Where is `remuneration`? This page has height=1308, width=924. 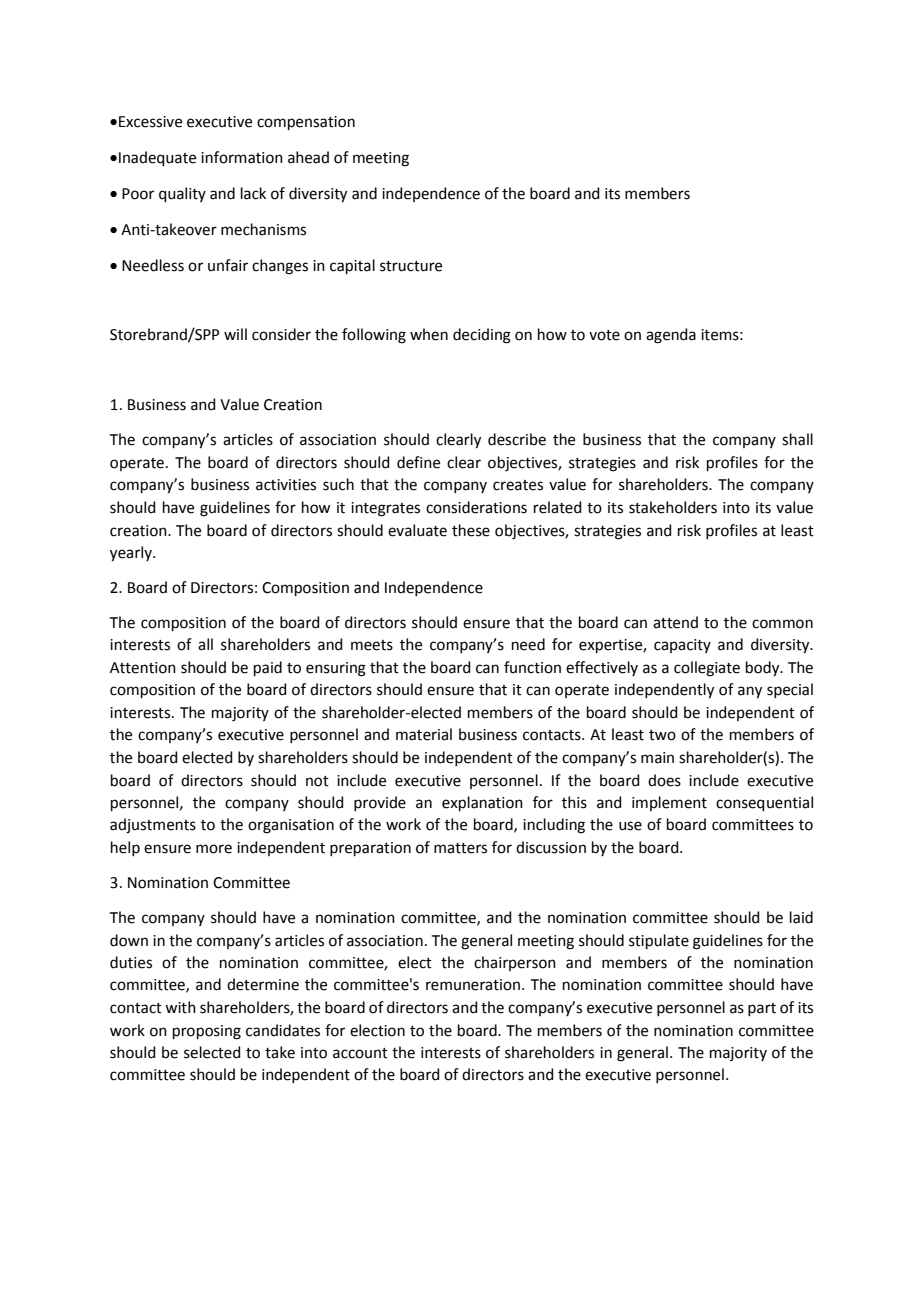 remuneration is located at coordinates (473, 985).
